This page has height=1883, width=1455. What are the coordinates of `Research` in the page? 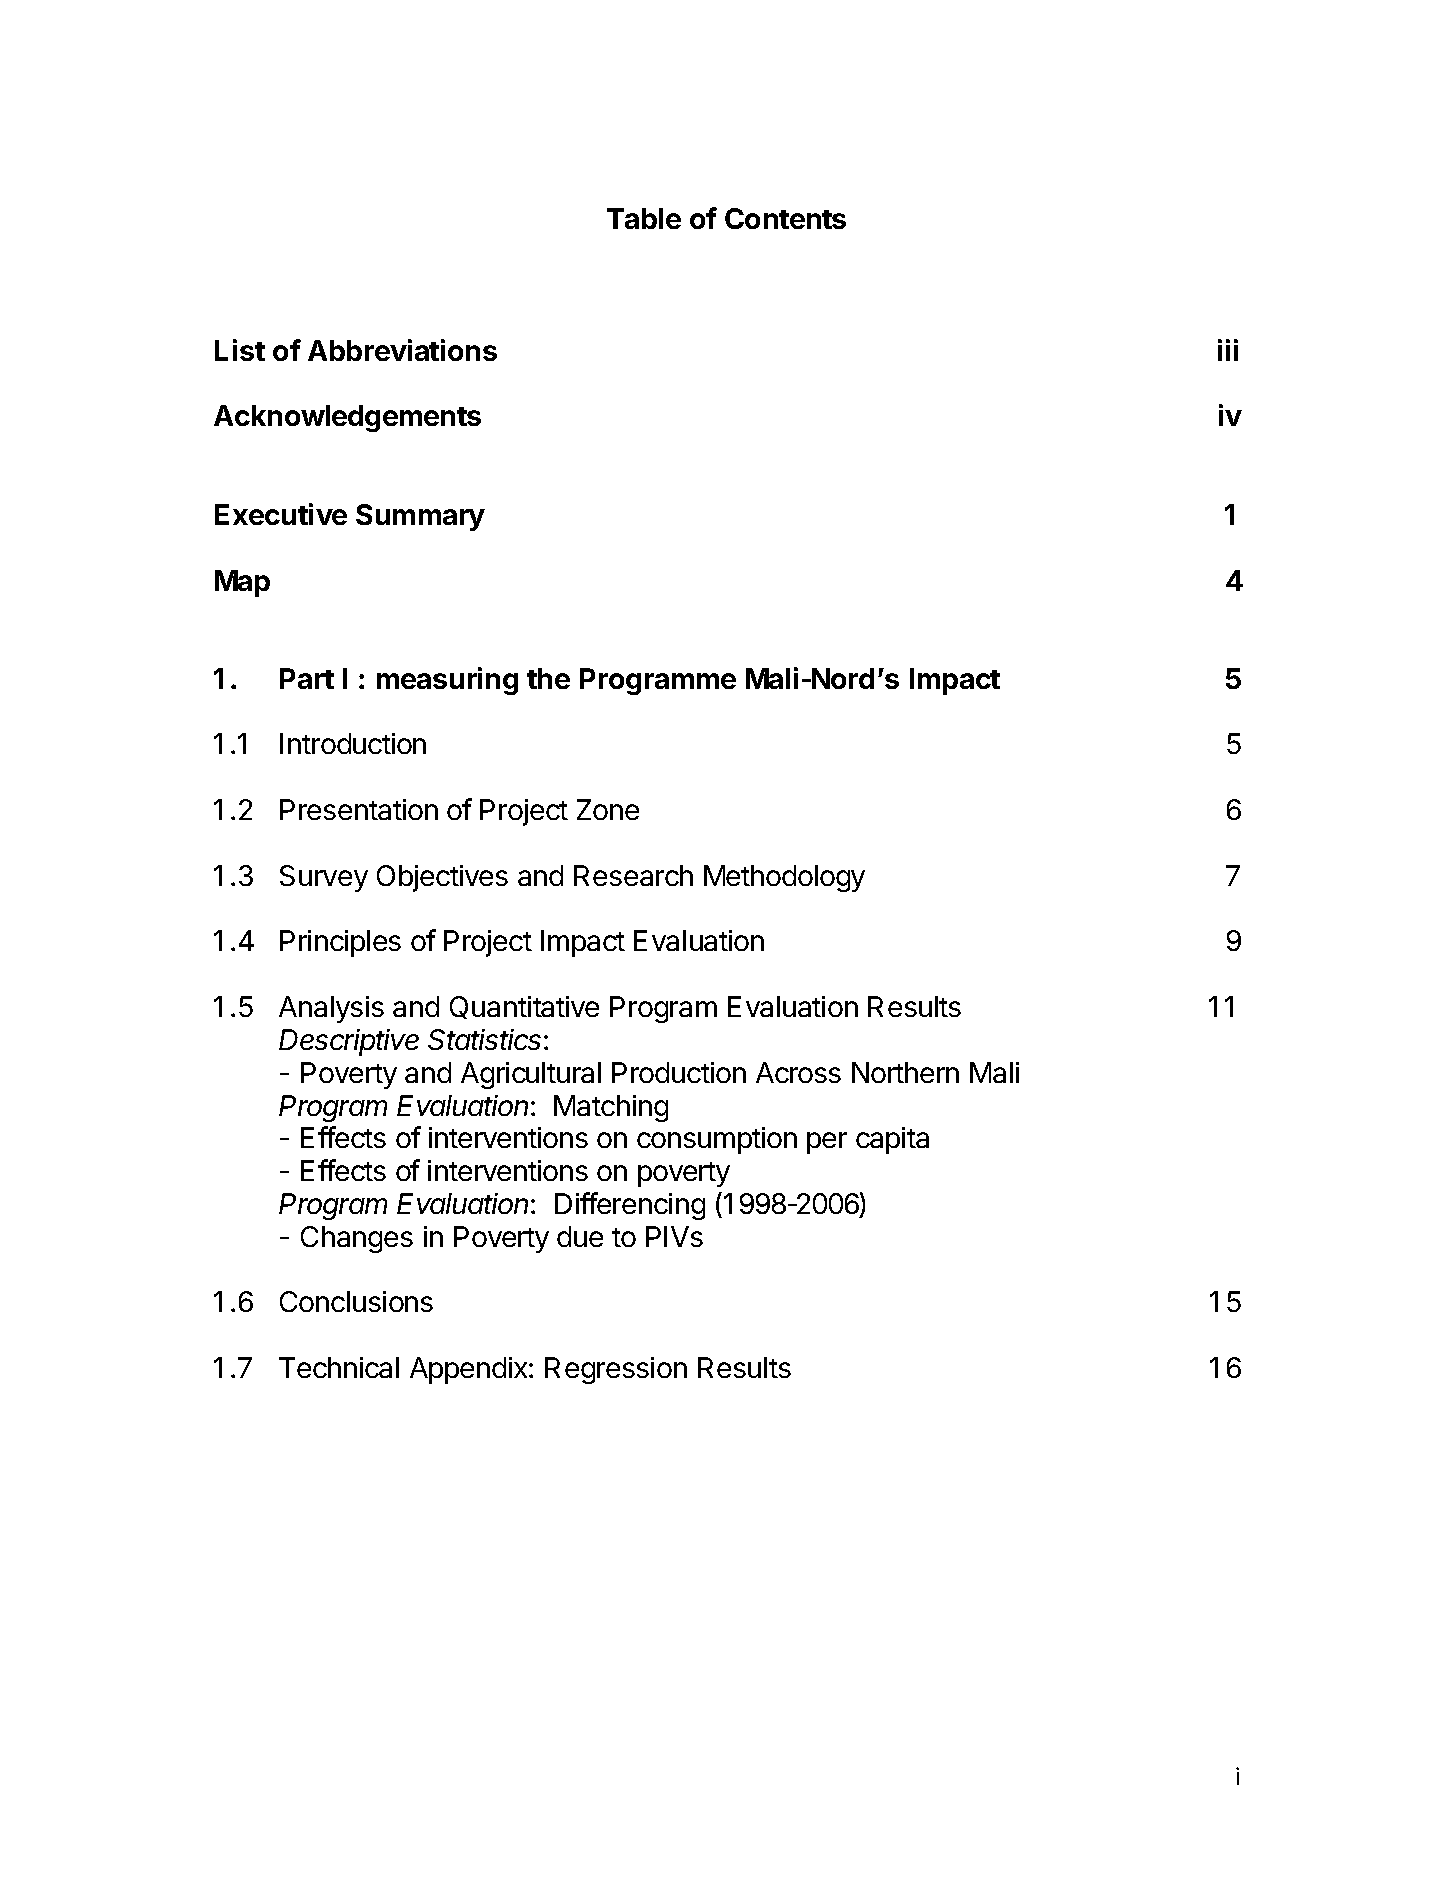 It's located at (633, 875).
